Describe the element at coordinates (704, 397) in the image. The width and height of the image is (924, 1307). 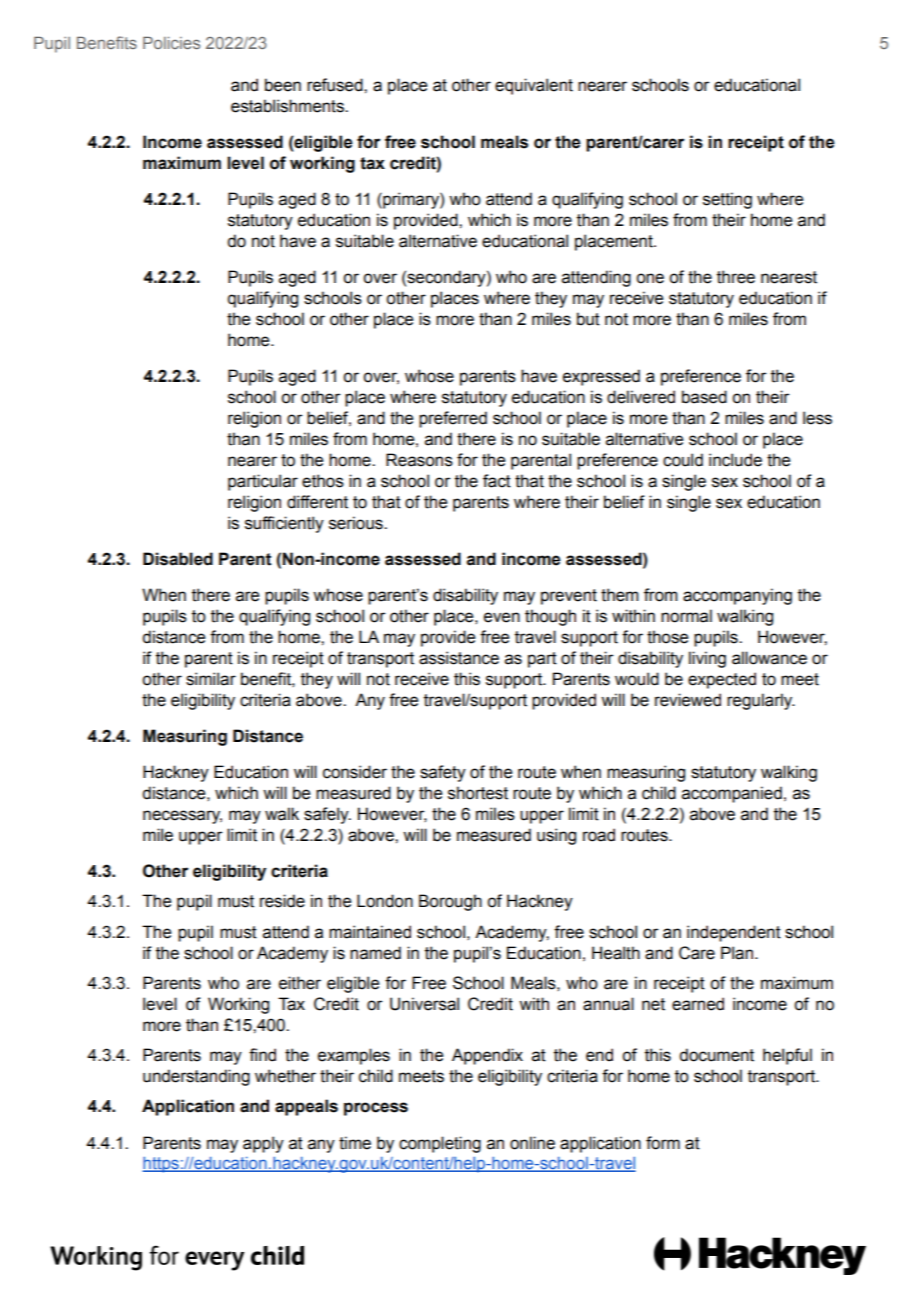
I see `based` at that location.
